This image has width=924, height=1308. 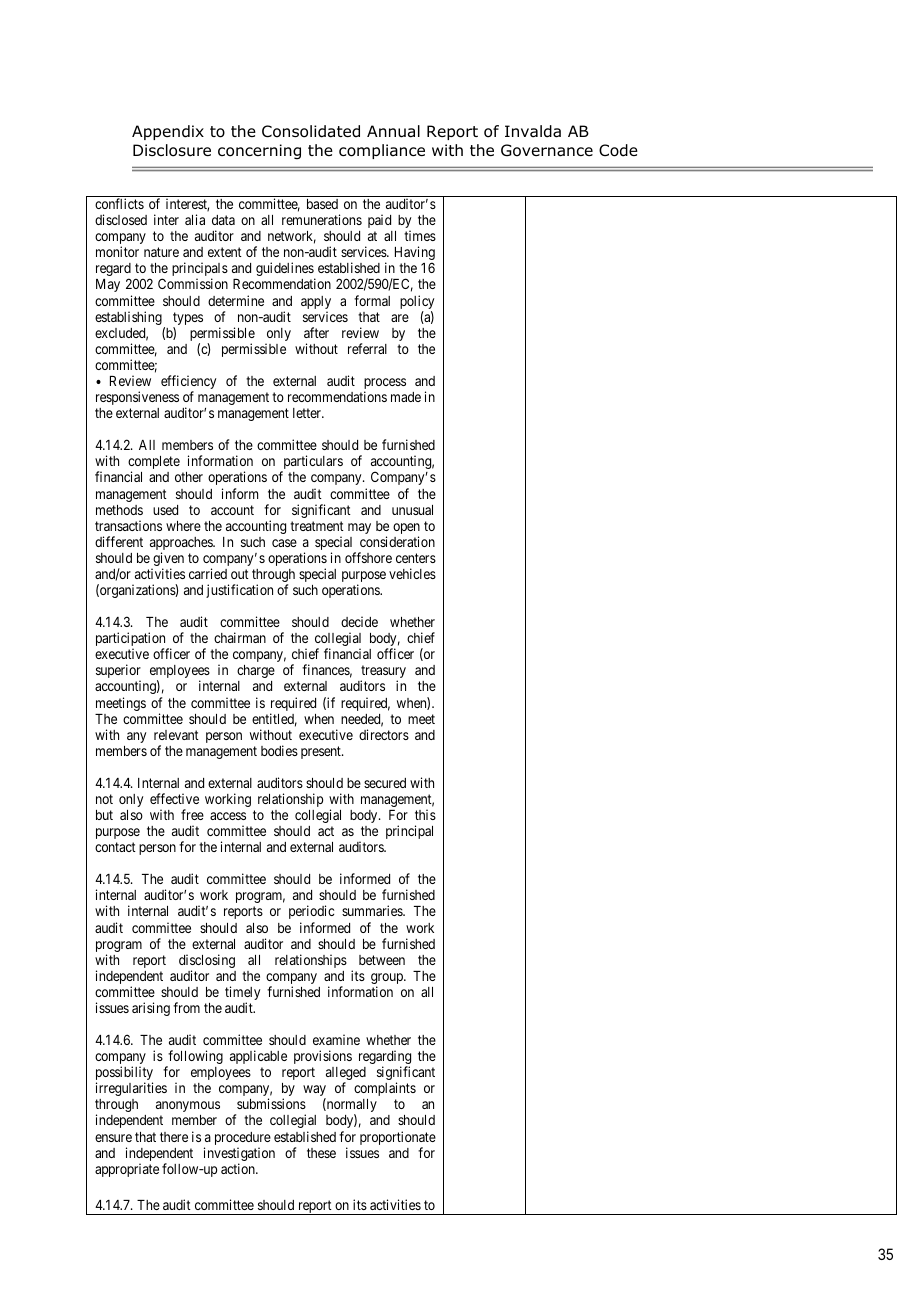 What do you see at coordinates (547, 150) in the image?
I see `Governance` at bounding box center [547, 150].
